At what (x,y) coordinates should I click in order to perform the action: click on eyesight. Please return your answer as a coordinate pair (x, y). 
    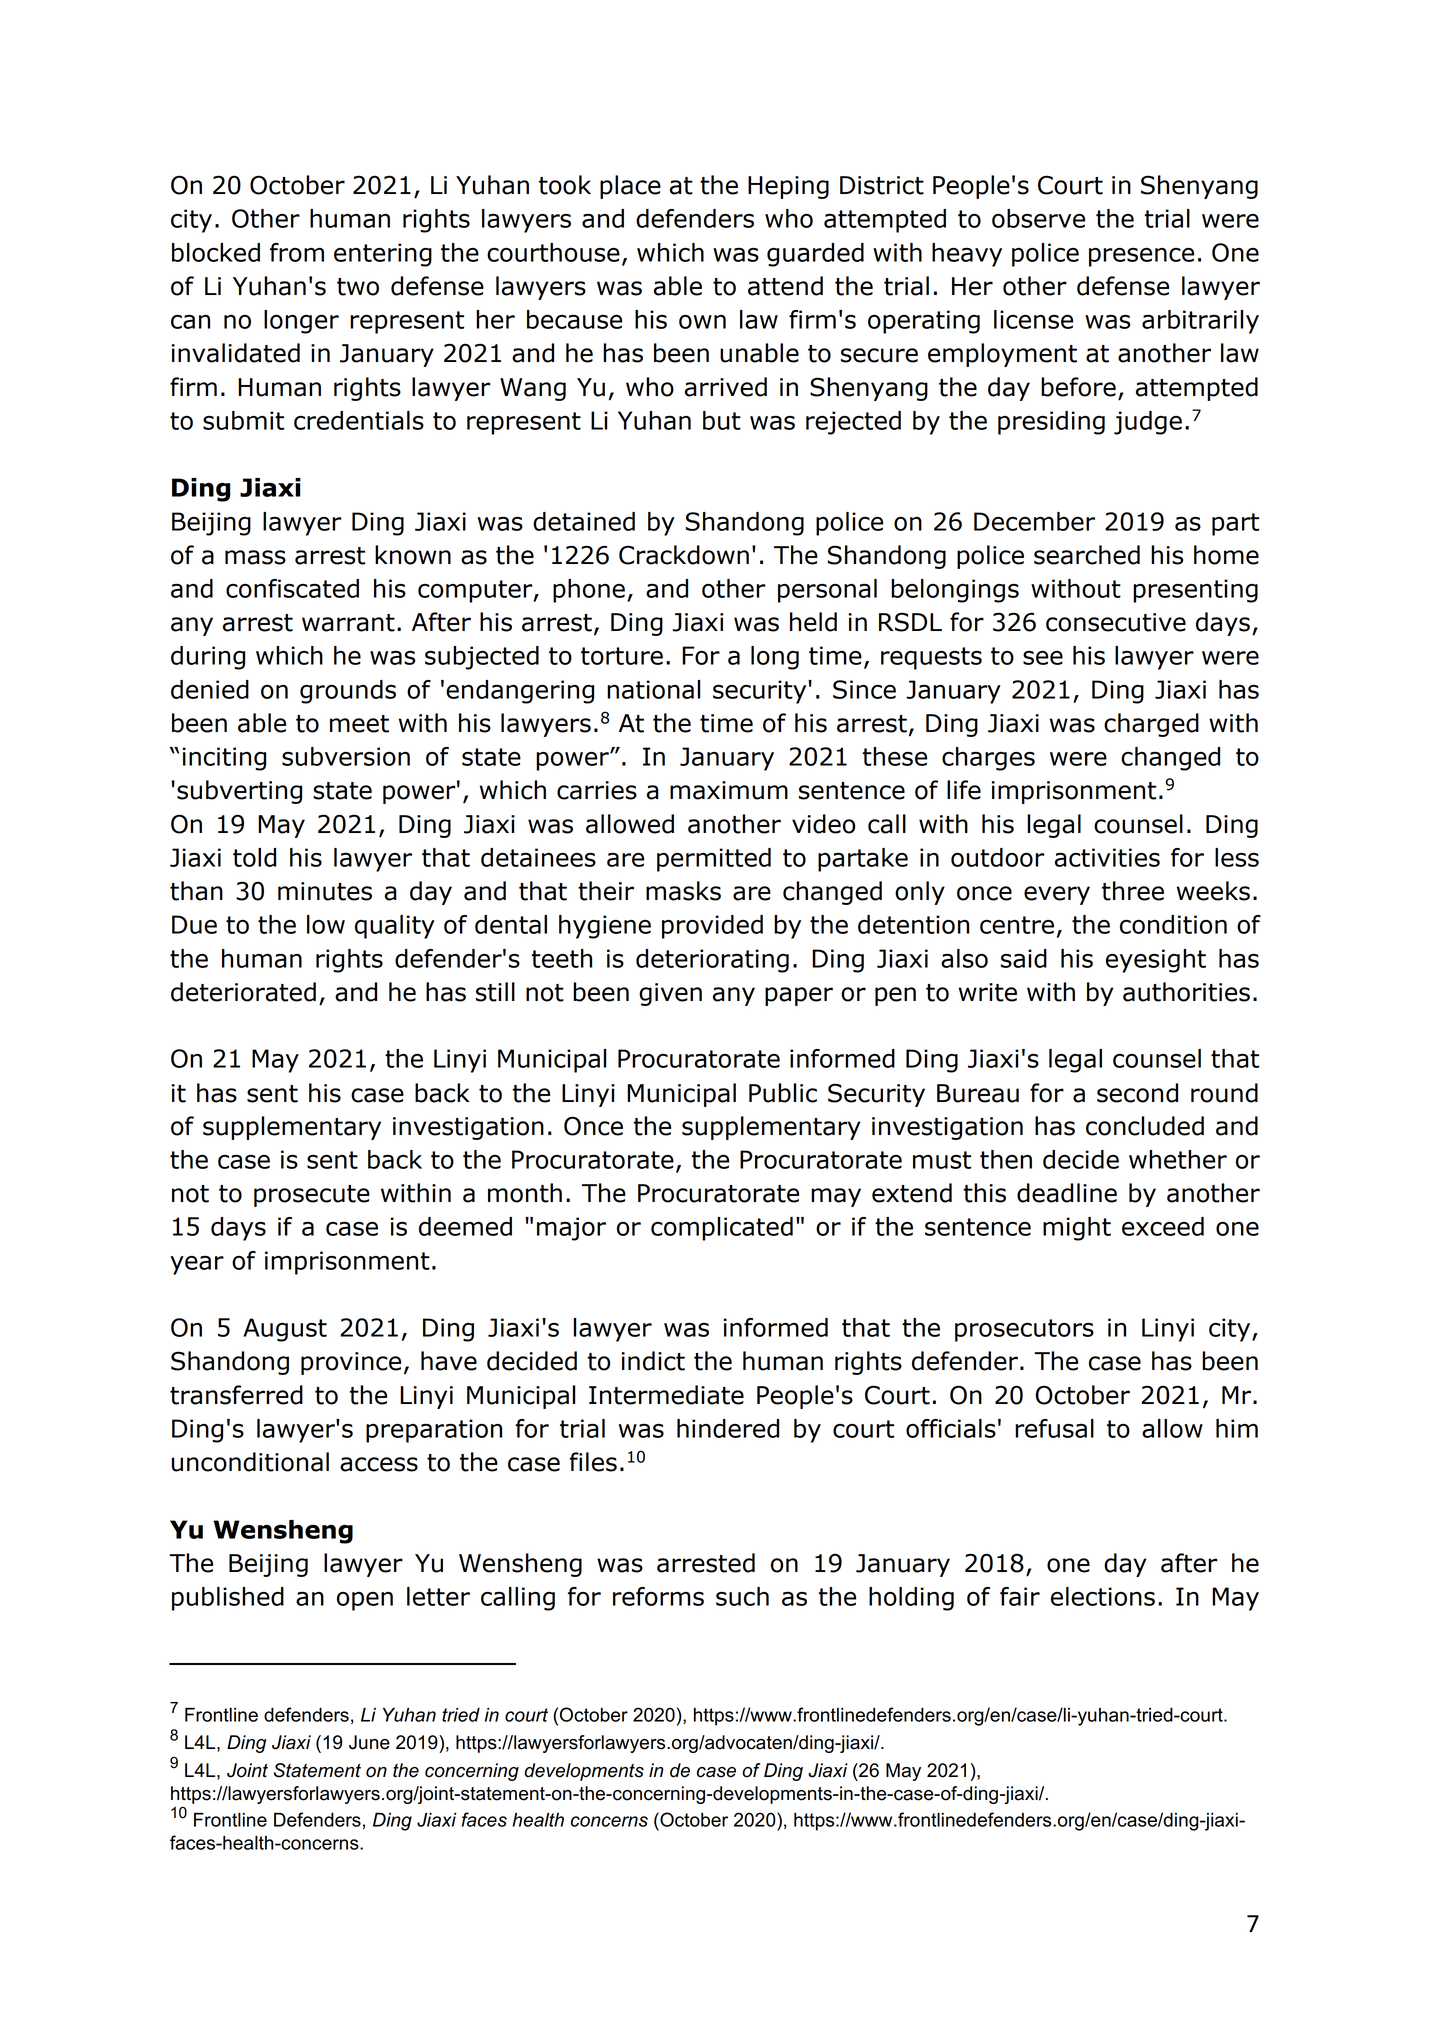
    Looking at the image, I should click on (1156, 961).
